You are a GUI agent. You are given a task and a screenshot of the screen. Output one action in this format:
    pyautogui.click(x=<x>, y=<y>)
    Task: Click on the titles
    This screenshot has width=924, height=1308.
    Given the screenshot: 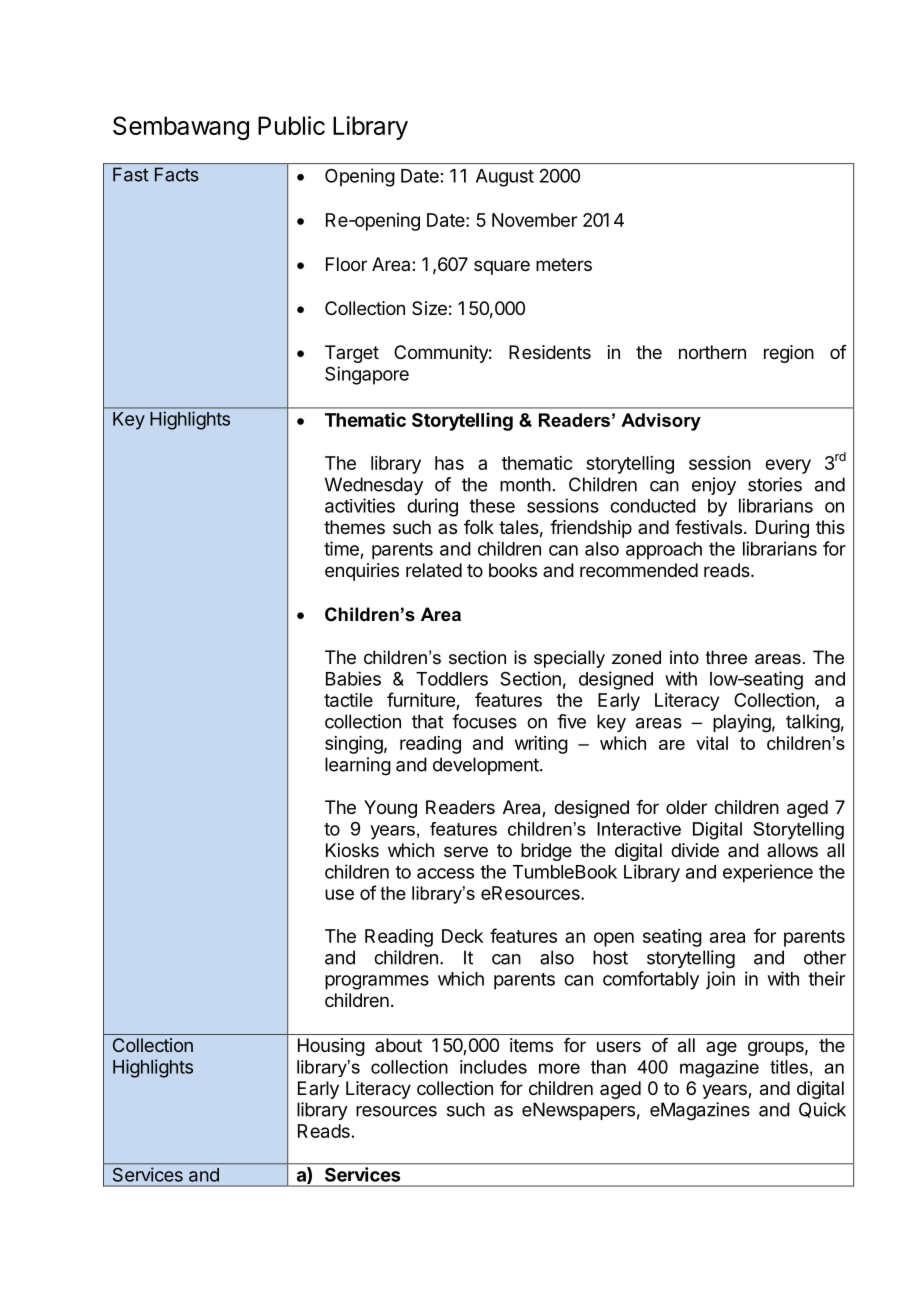 What is the action you would take?
    pyautogui.click(x=789, y=1067)
